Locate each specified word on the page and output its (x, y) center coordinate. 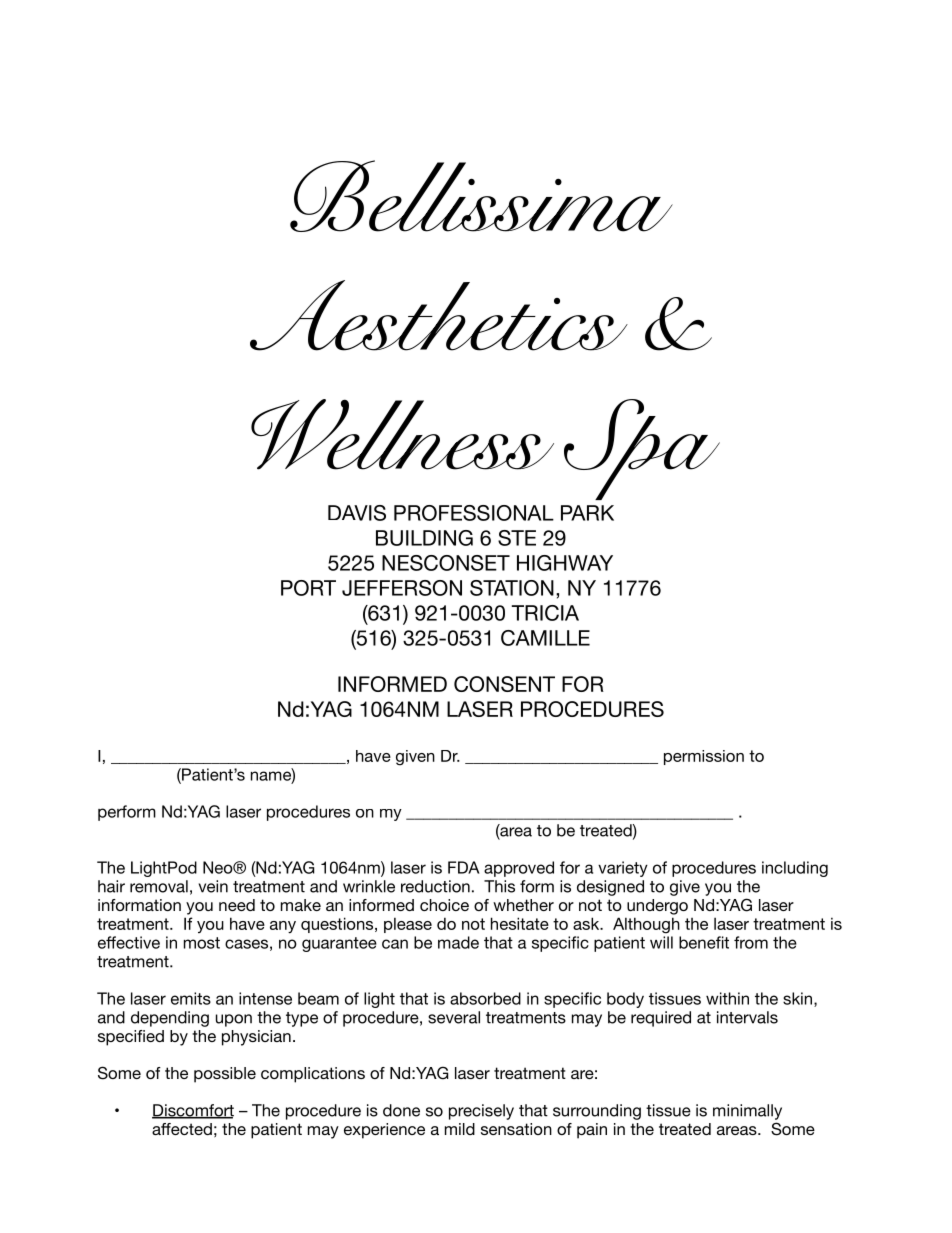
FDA (464, 867)
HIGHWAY (565, 563)
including (795, 869)
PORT (308, 588)
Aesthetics (439, 315)
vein (213, 886)
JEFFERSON (402, 588)
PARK (587, 513)
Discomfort (193, 1111)
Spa (642, 449)
